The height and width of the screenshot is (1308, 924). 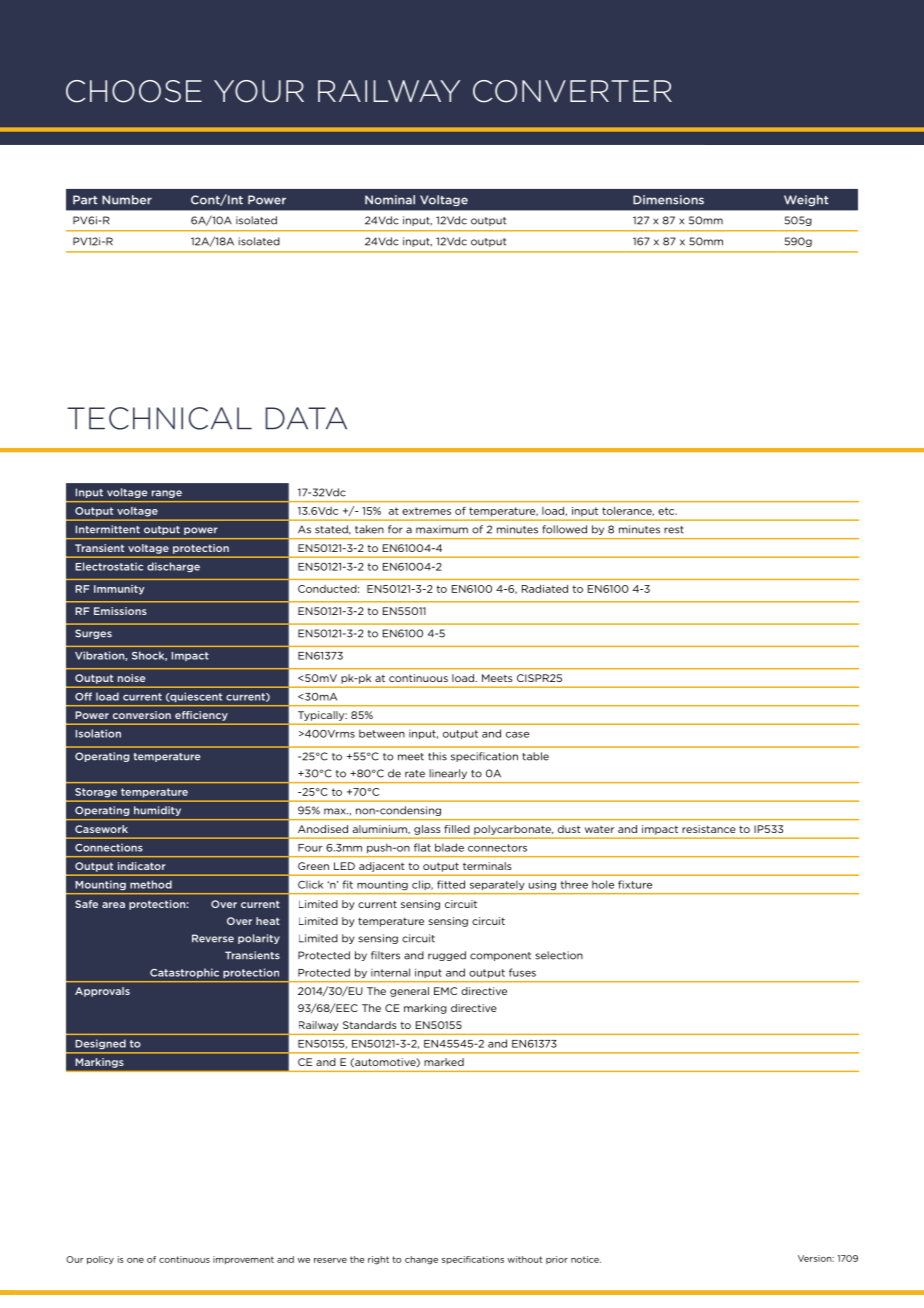 I want to click on extremes, so click(x=426, y=511).
